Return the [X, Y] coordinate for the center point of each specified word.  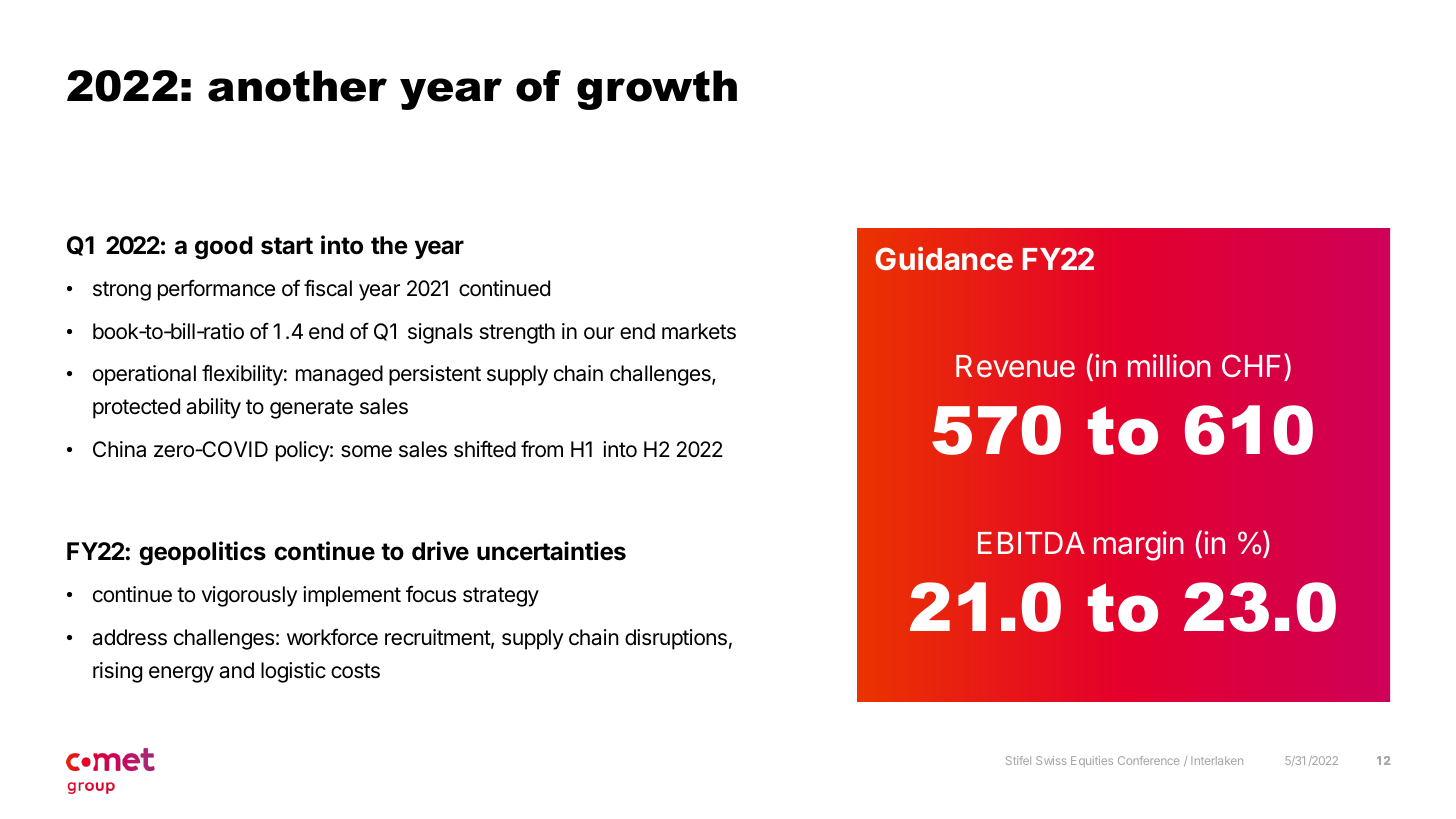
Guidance [944, 258]
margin [1139, 546]
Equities [1092, 761]
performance [216, 290]
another [297, 86]
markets [699, 331]
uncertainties [551, 551]
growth [657, 90]
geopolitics [202, 553]
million [1169, 366]
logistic [293, 672]
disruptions [676, 639]
